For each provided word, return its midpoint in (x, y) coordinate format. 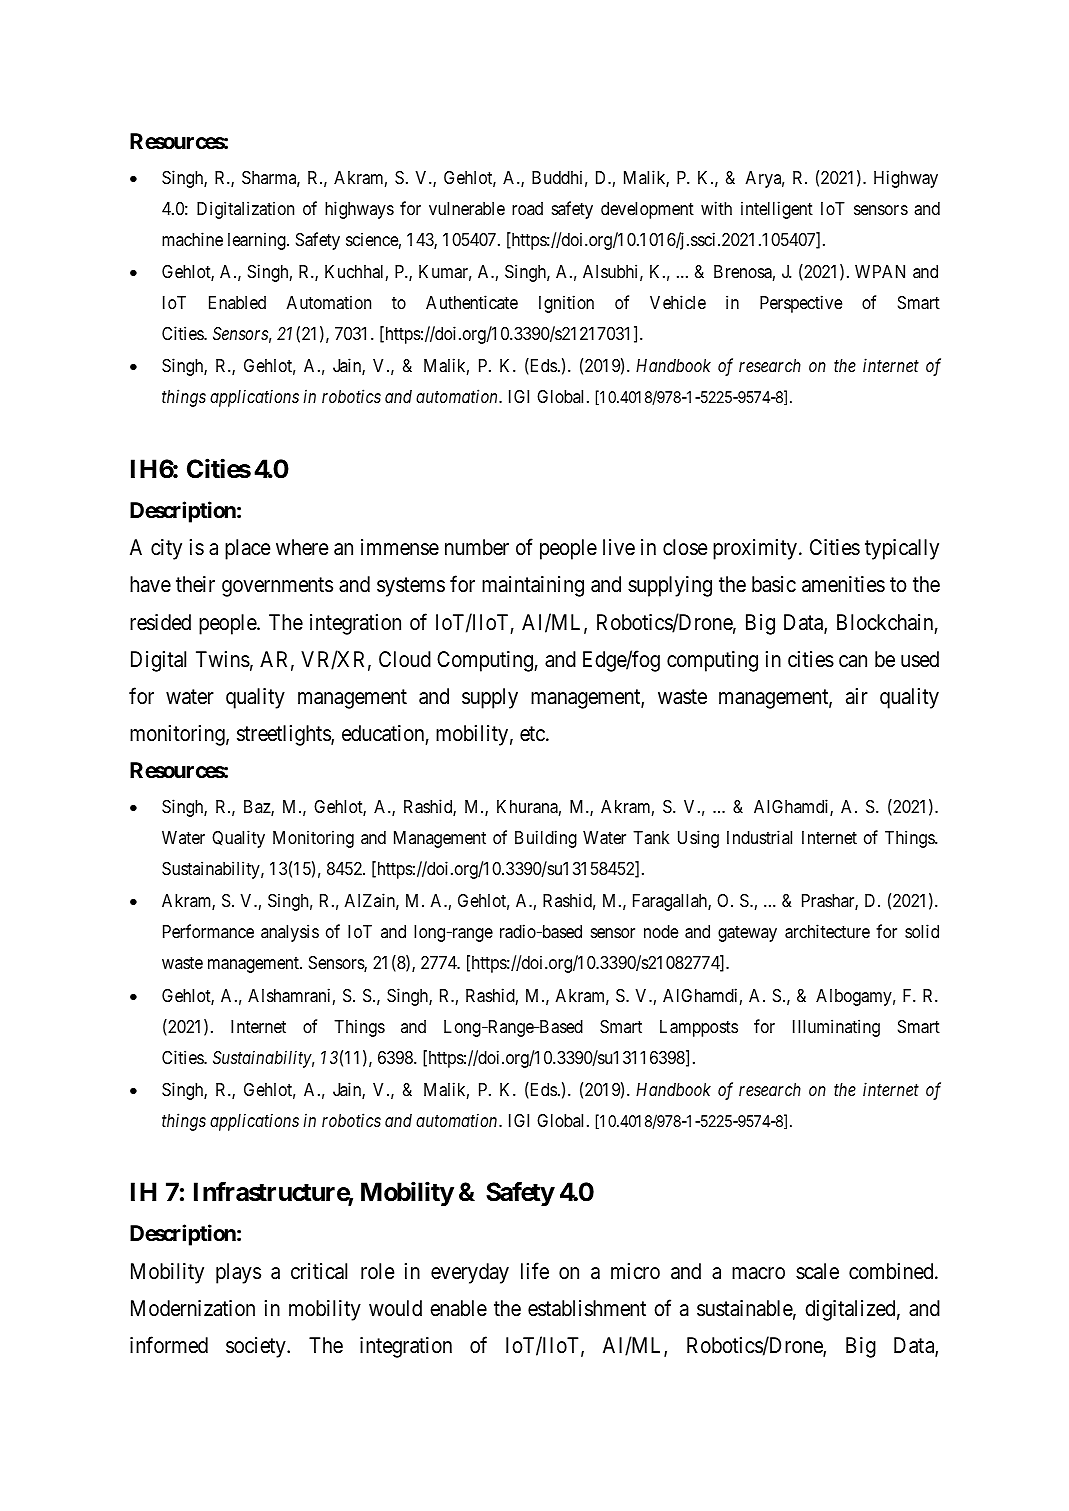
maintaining (533, 586)
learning (258, 241)
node (661, 931)
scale (817, 1271)
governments (277, 587)
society (257, 1347)
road (527, 208)
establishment (587, 1308)
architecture (827, 931)
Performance (208, 931)
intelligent (777, 210)
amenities (843, 584)
